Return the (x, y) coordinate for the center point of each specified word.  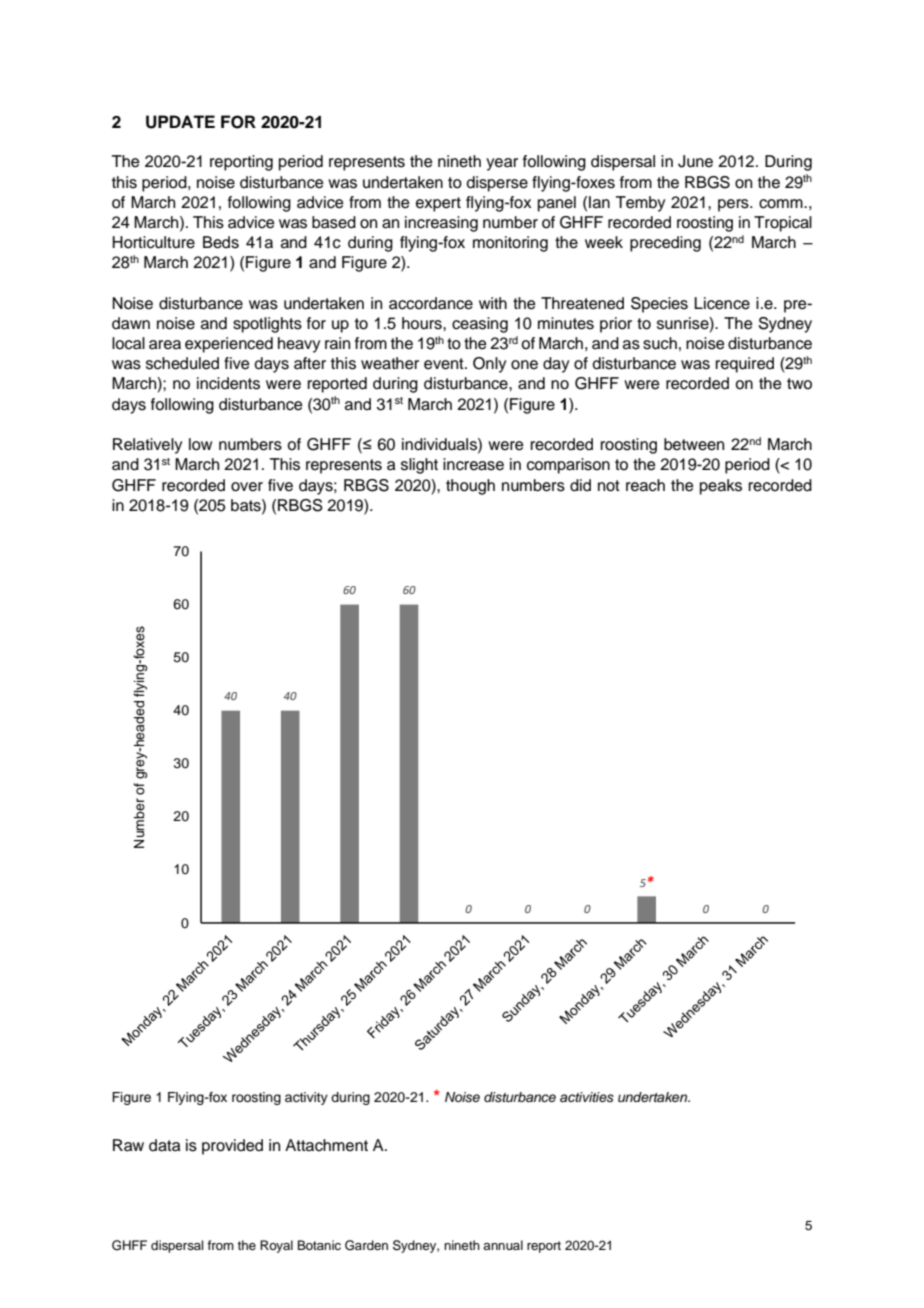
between (694, 444)
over (247, 487)
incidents (228, 383)
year (502, 164)
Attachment (326, 1145)
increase (473, 464)
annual (503, 1245)
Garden (366, 1245)
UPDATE (180, 122)
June (695, 161)
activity (306, 1098)
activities (587, 1097)
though (470, 487)
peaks (721, 487)
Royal (276, 1246)
